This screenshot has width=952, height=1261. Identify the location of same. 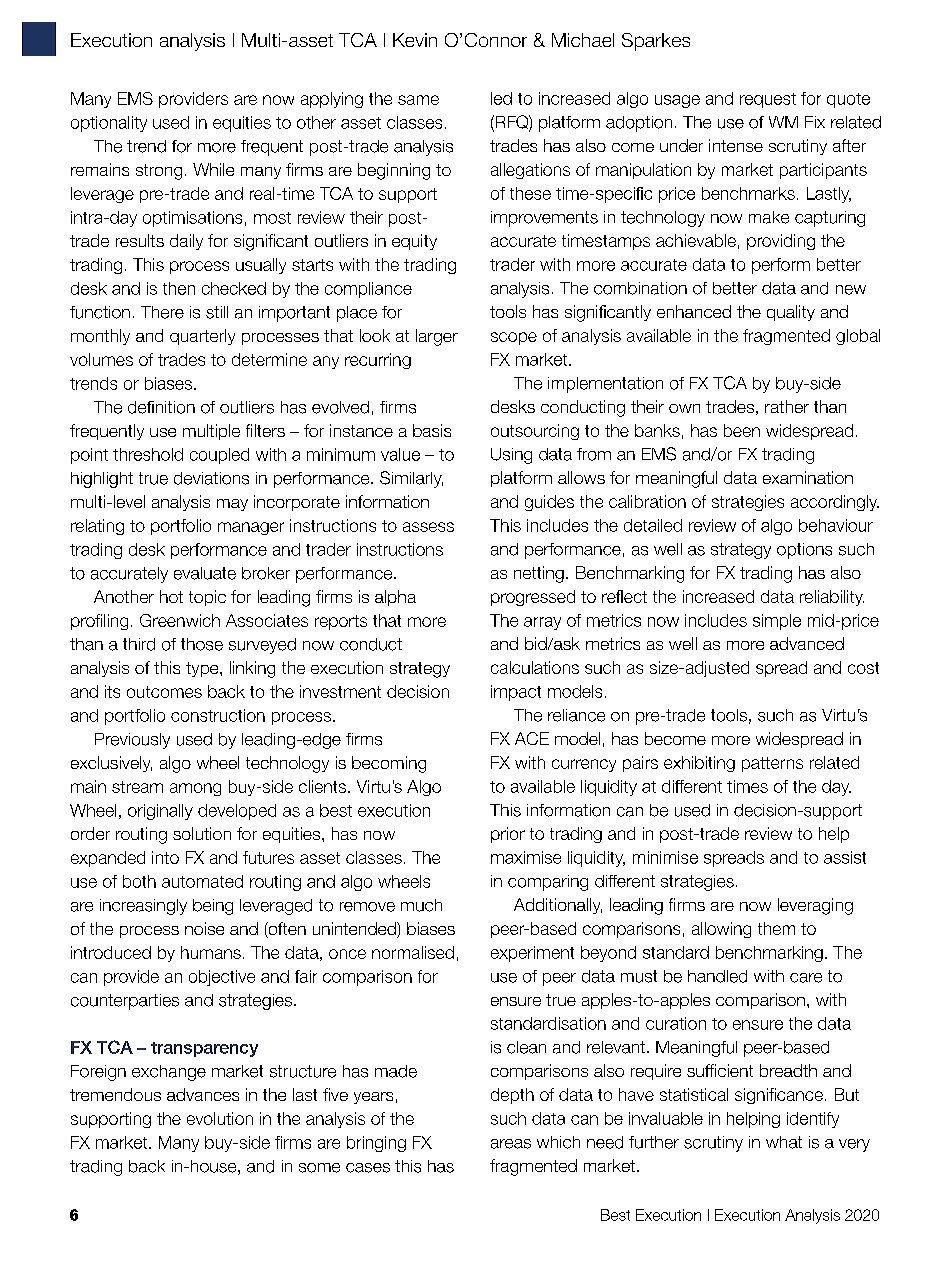
(418, 100).
